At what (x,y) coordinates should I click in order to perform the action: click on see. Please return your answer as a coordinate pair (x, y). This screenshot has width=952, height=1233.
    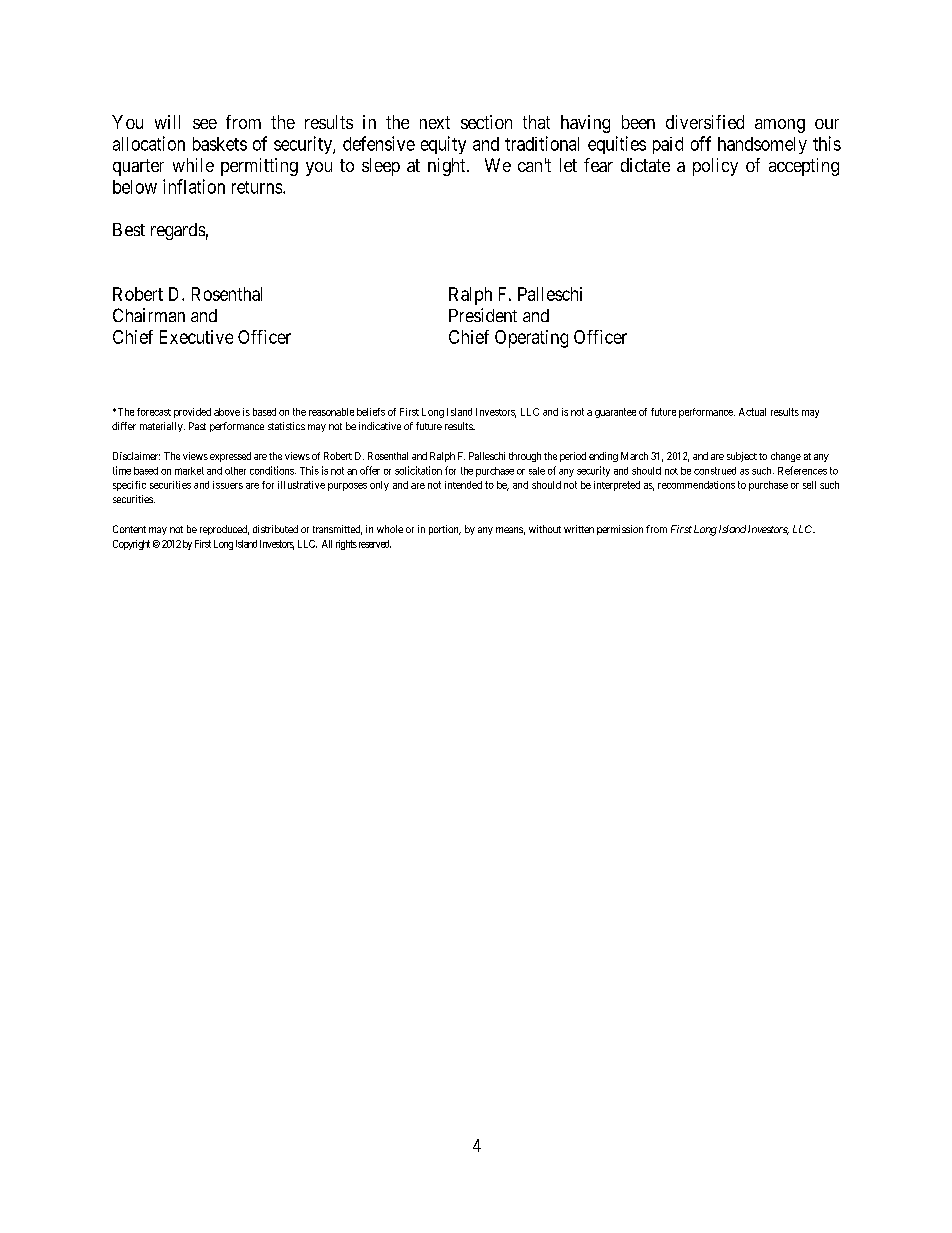
    Looking at the image, I should click on (205, 124).
